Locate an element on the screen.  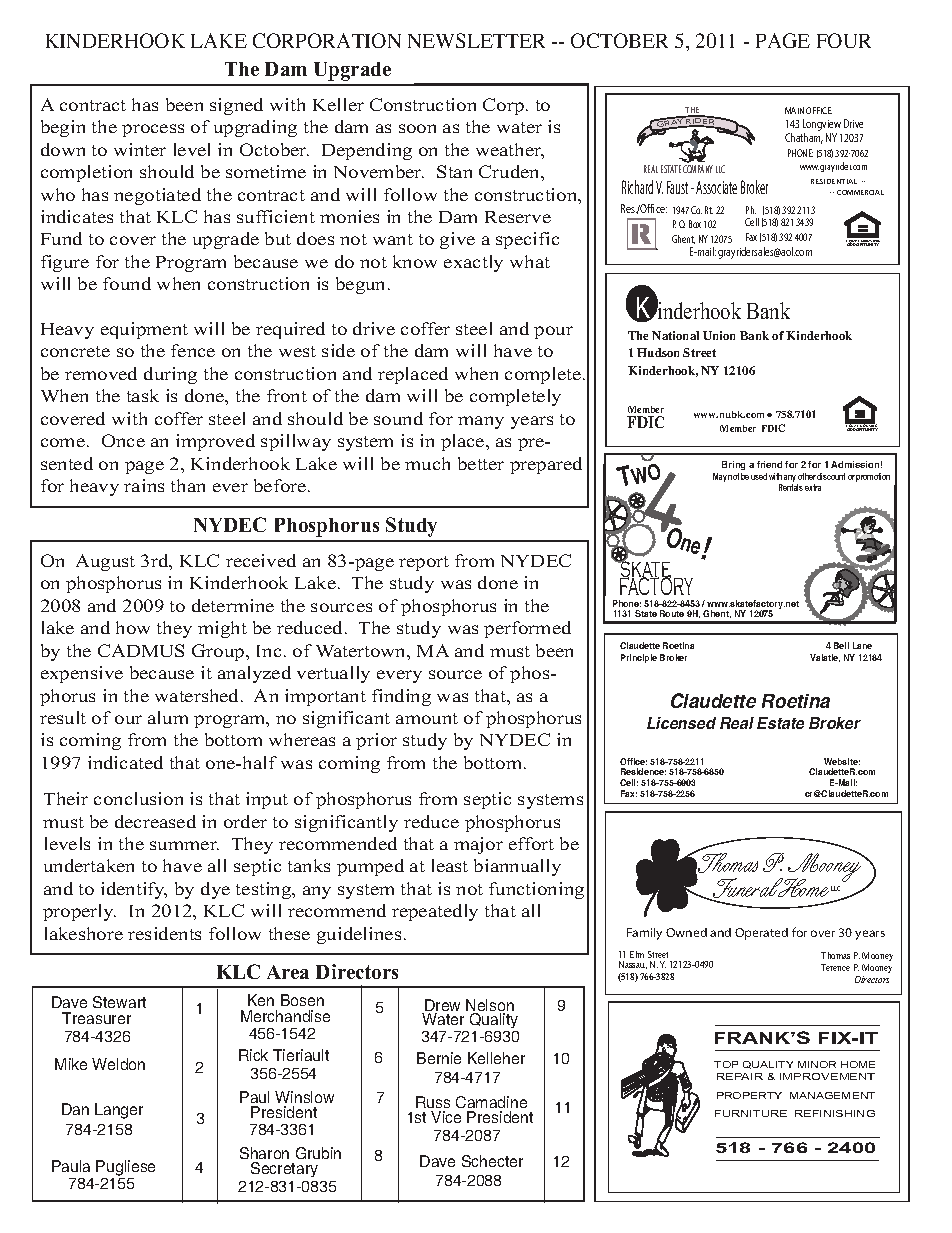
NEWSLETTER is located at coordinates (476, 40).
